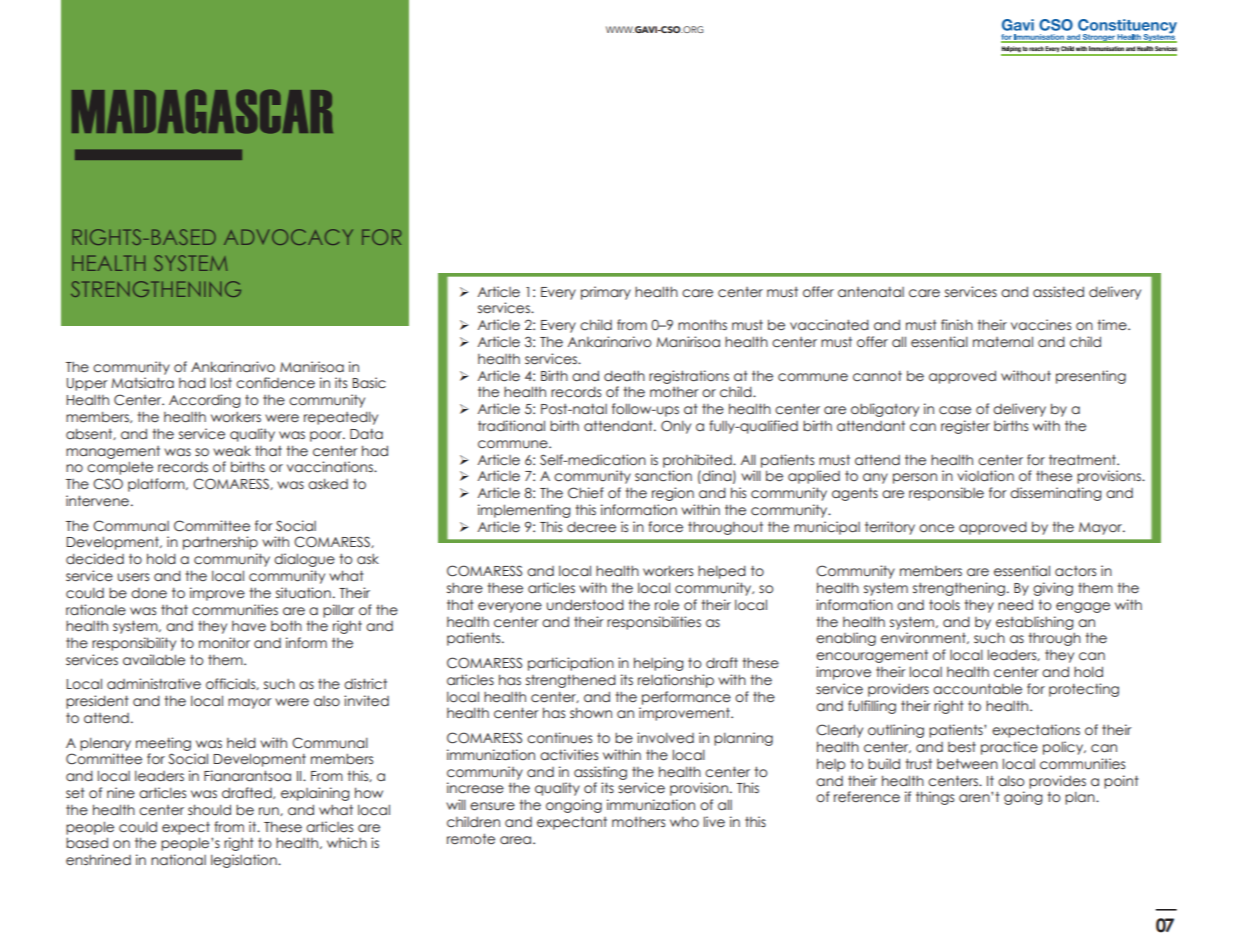  I want to click on who, so click(684, 822).
